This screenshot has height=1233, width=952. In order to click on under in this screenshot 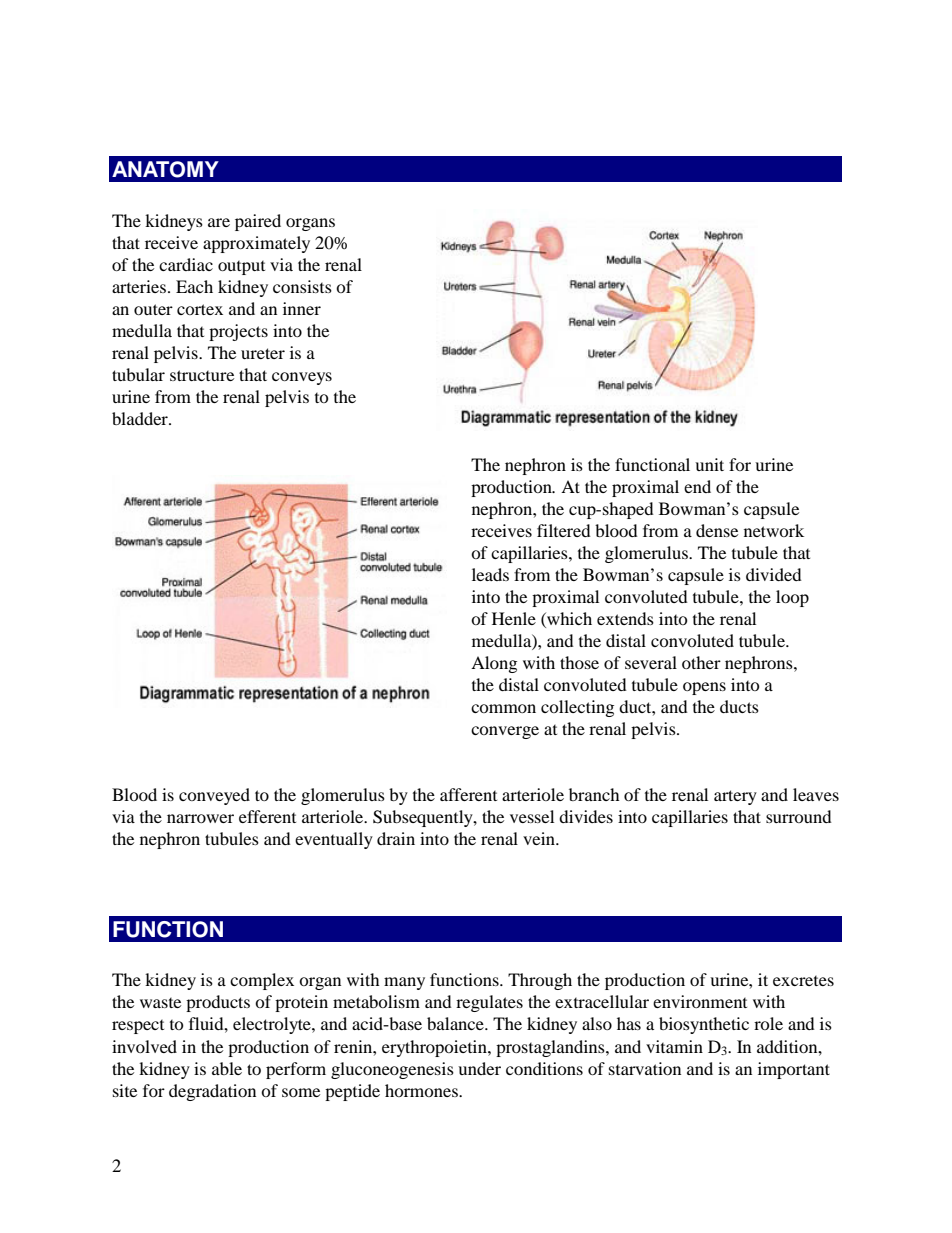, I will do `click(479, 1068)`.
